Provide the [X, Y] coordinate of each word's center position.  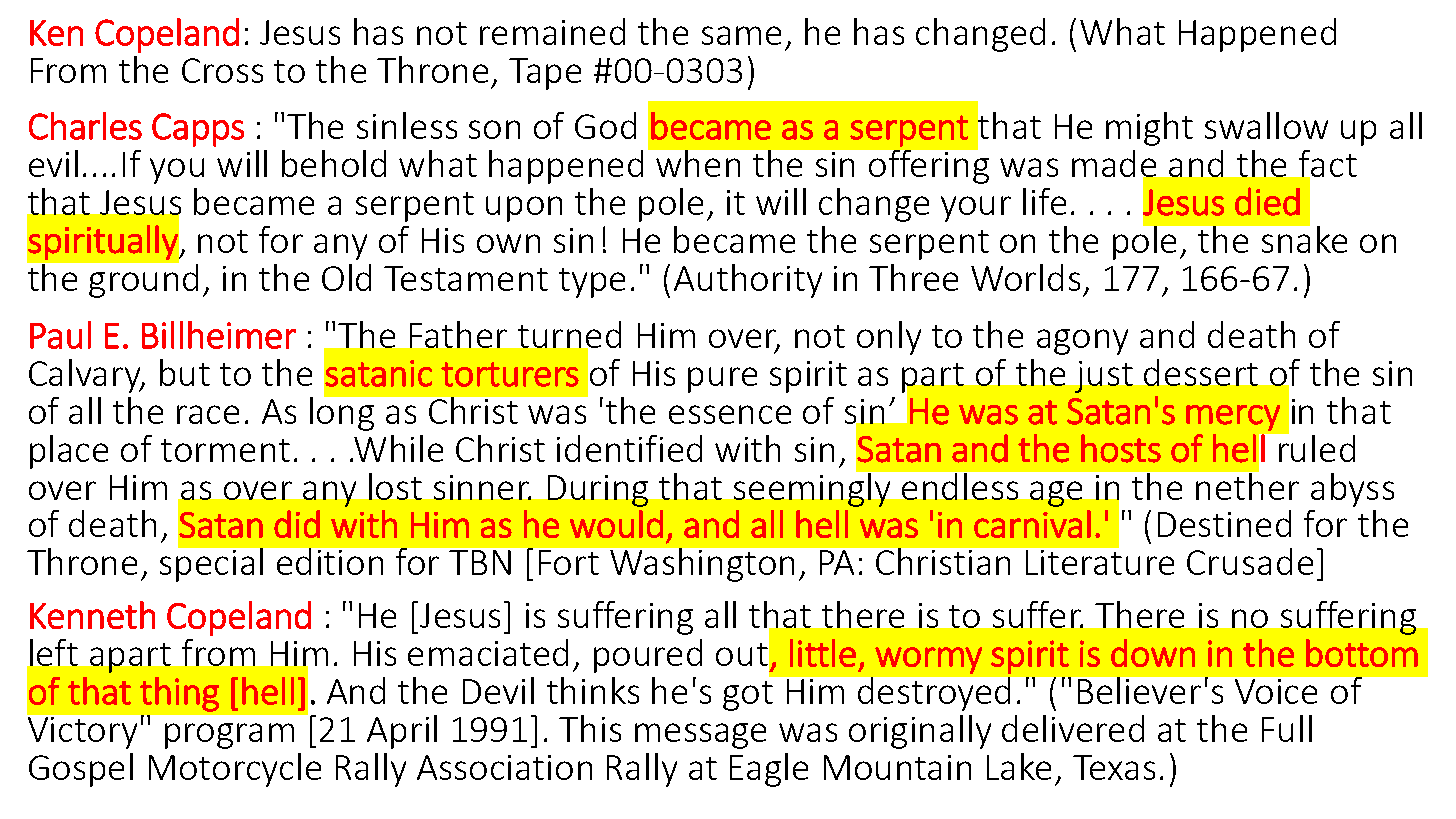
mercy [1233, 418]
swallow [1266, 125]
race [208, 414]
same [741, 35]
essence [730, 414]
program [229, 736]
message [700, 736]
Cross [222, 70]
